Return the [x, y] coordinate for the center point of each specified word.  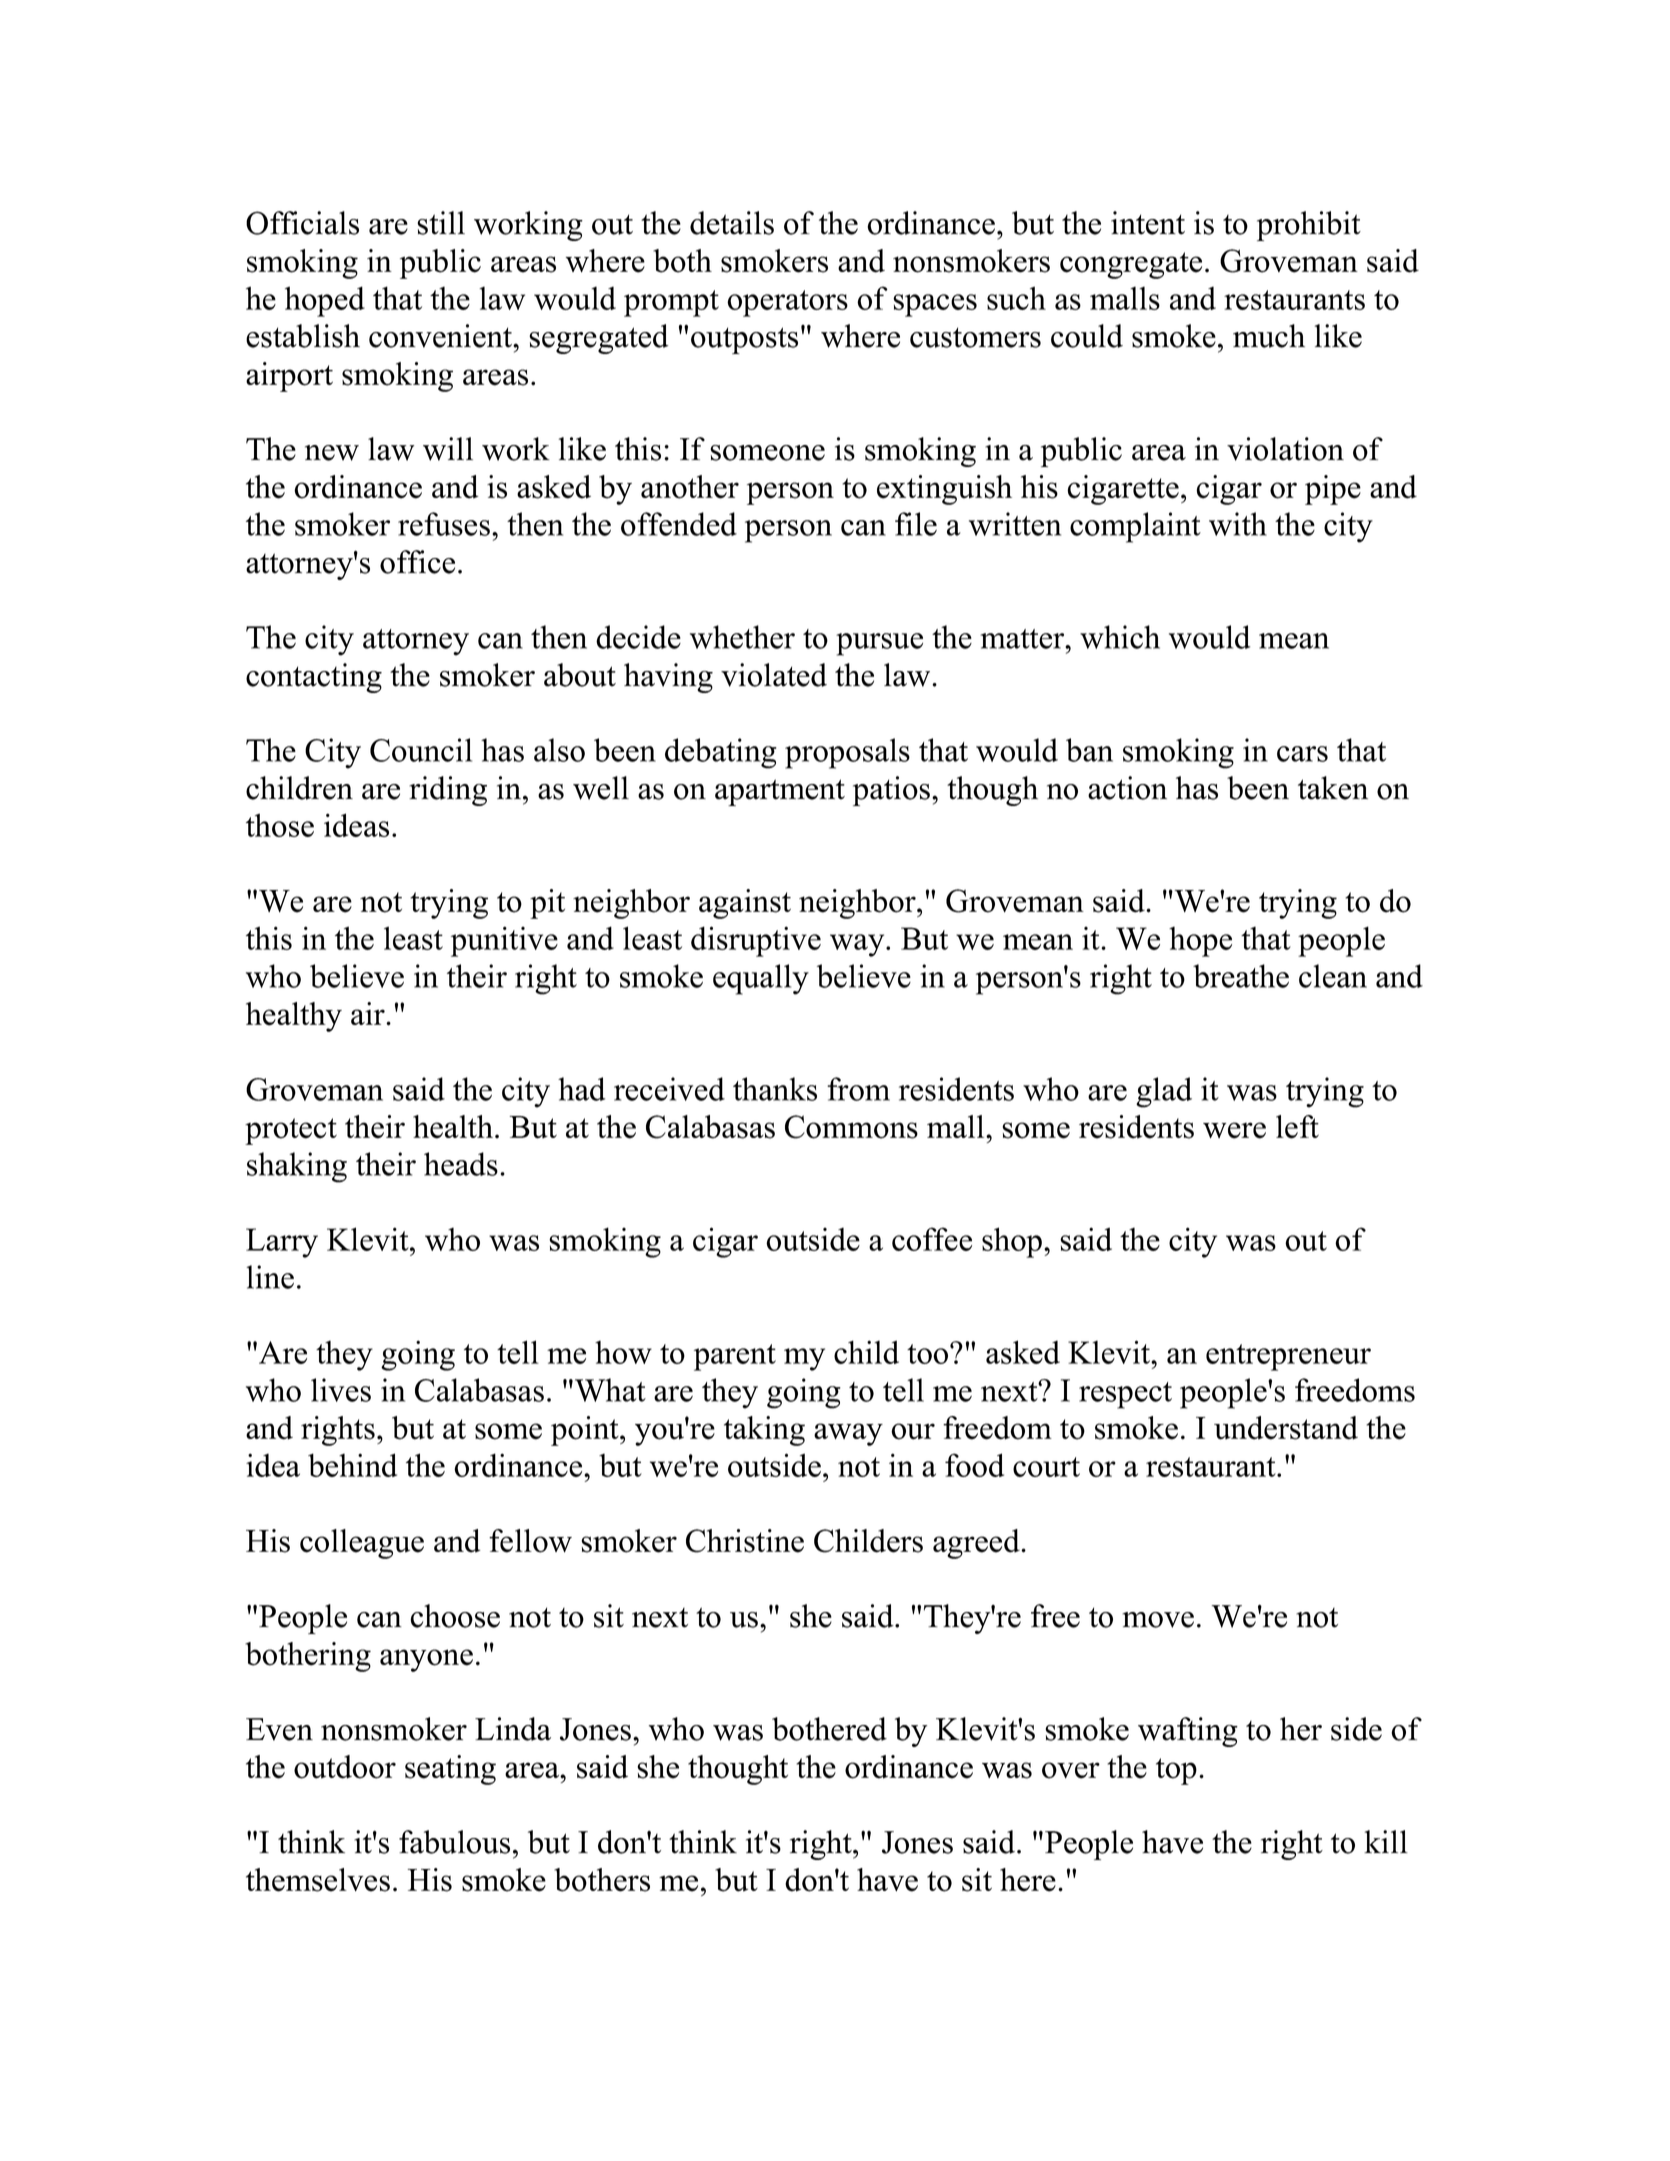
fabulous [454, 1842]
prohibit [1309, 226]
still [441, 223]
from [858, 1089]
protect [291, 1131]
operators [787, 303]
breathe [1241, 976]
